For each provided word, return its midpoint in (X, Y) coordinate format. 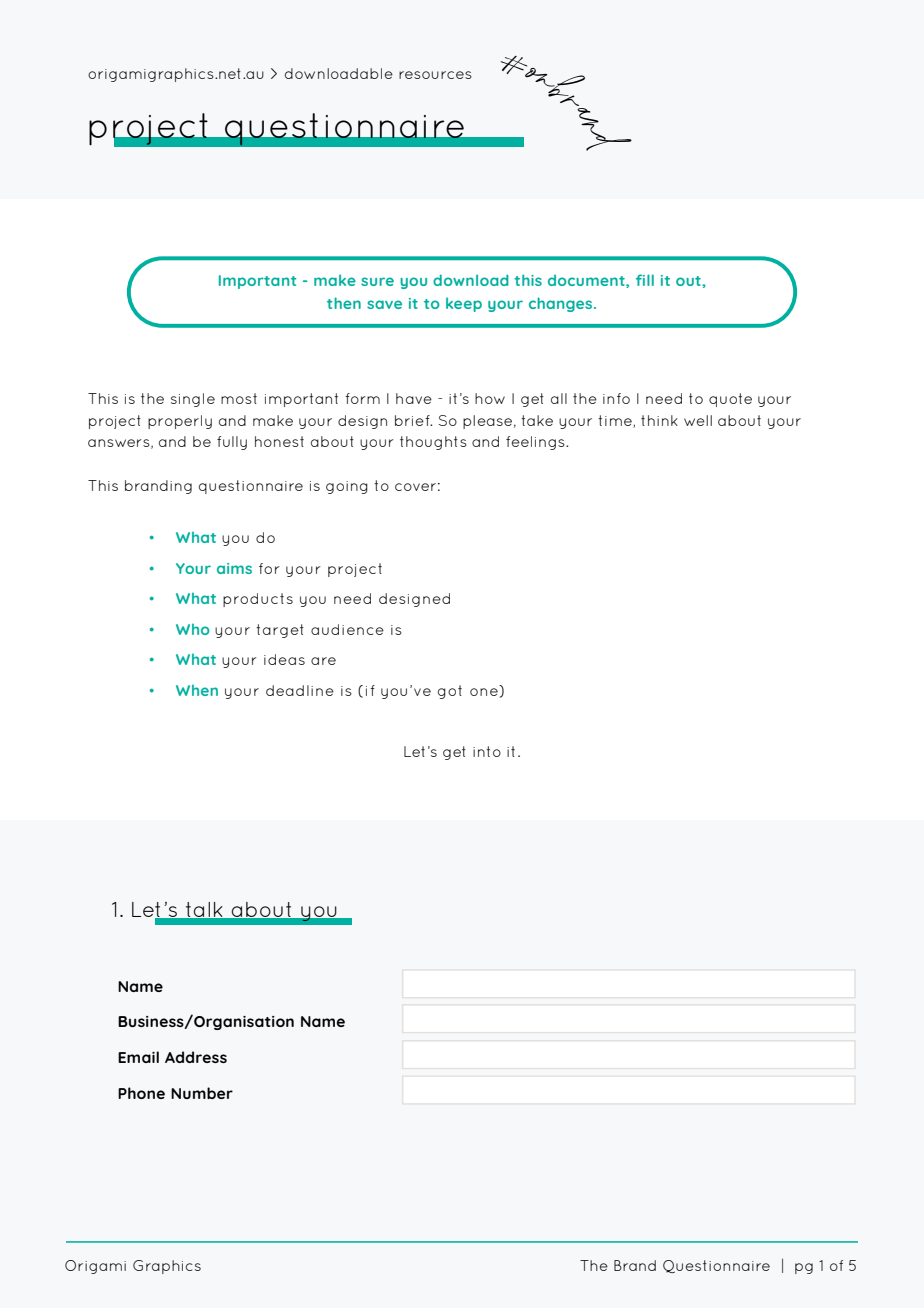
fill (645, 280)
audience (347, 629)
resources (435, 75)
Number (202, 1093)
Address (196, 1057)
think (659, 420)
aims (234, 568)
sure (377, 281)
